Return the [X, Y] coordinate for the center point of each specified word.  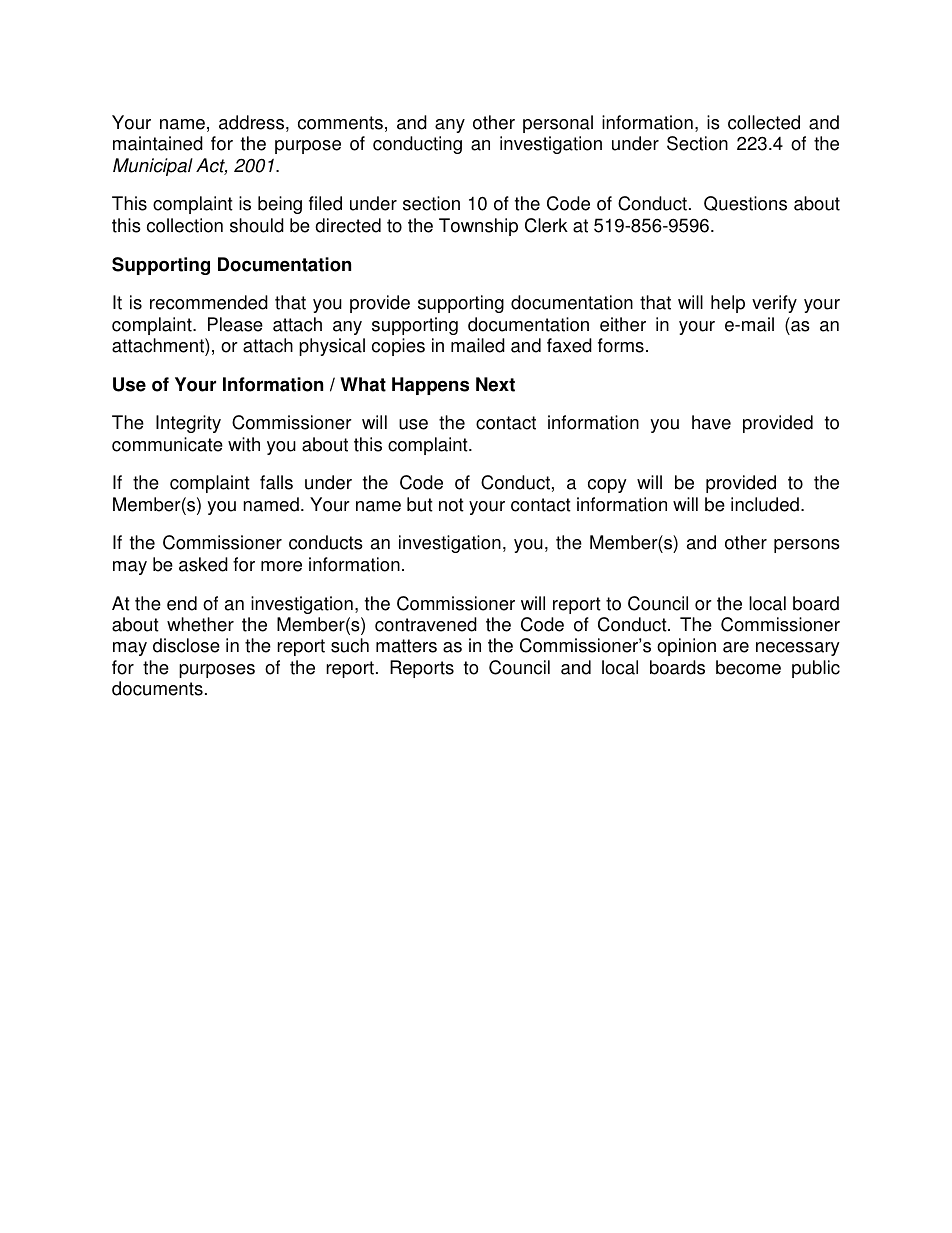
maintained [158, 143]
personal [558, 124]
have [711, 422]
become [748, 667]
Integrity [188, 424]
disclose [186, 645]
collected [764, 122]
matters [406, 646]
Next [495, 384]
